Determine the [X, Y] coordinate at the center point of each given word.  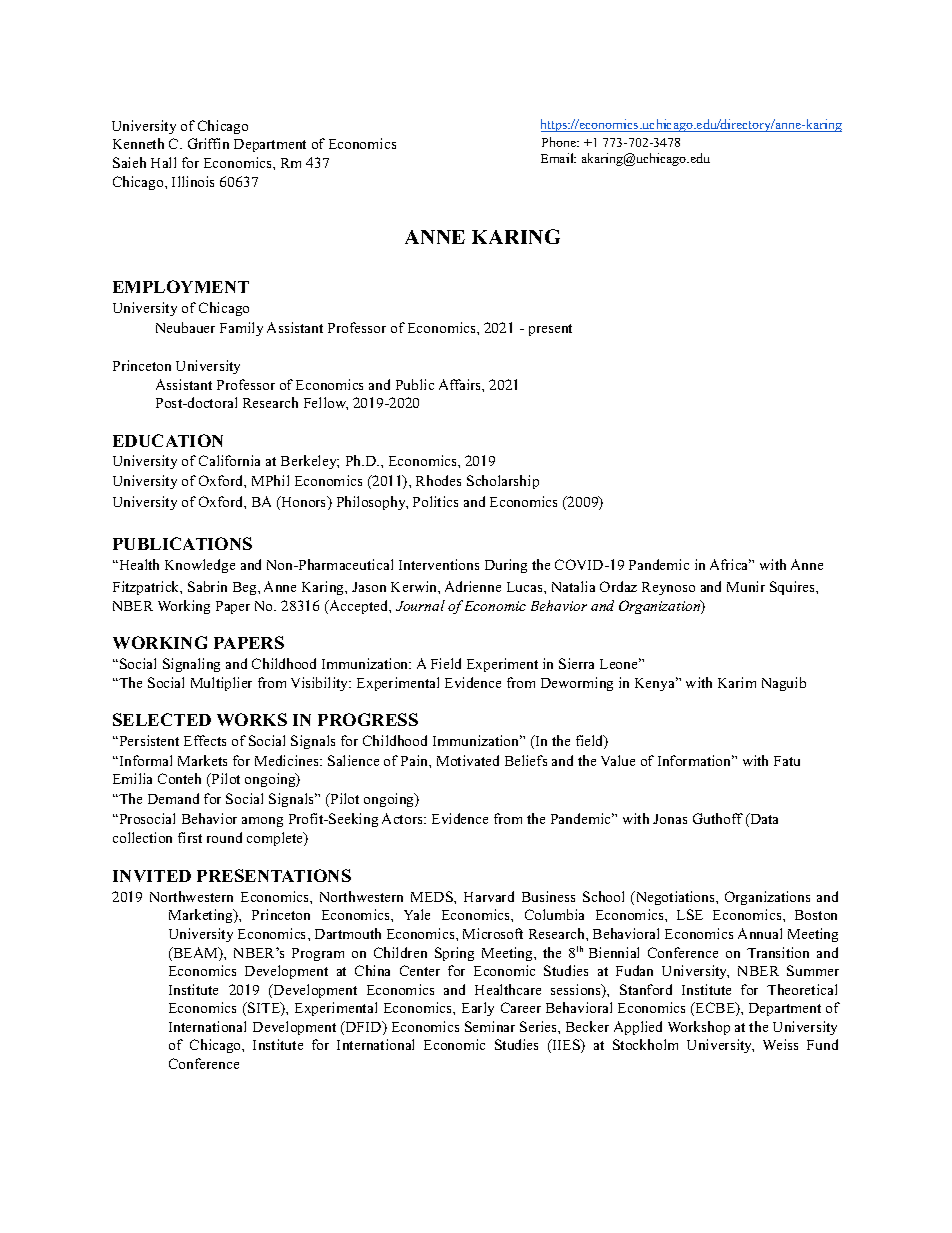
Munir [746, 586]
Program [318, 954]
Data [763, 820]
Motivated [468, 760]
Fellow [326, 403]
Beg [246, 588]
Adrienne [473, 586]
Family [241, 329]
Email [558, 158]
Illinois [193, 181]
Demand [173, 798]
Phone [560, 142]
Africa [730, 564]
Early [478, 1009]
